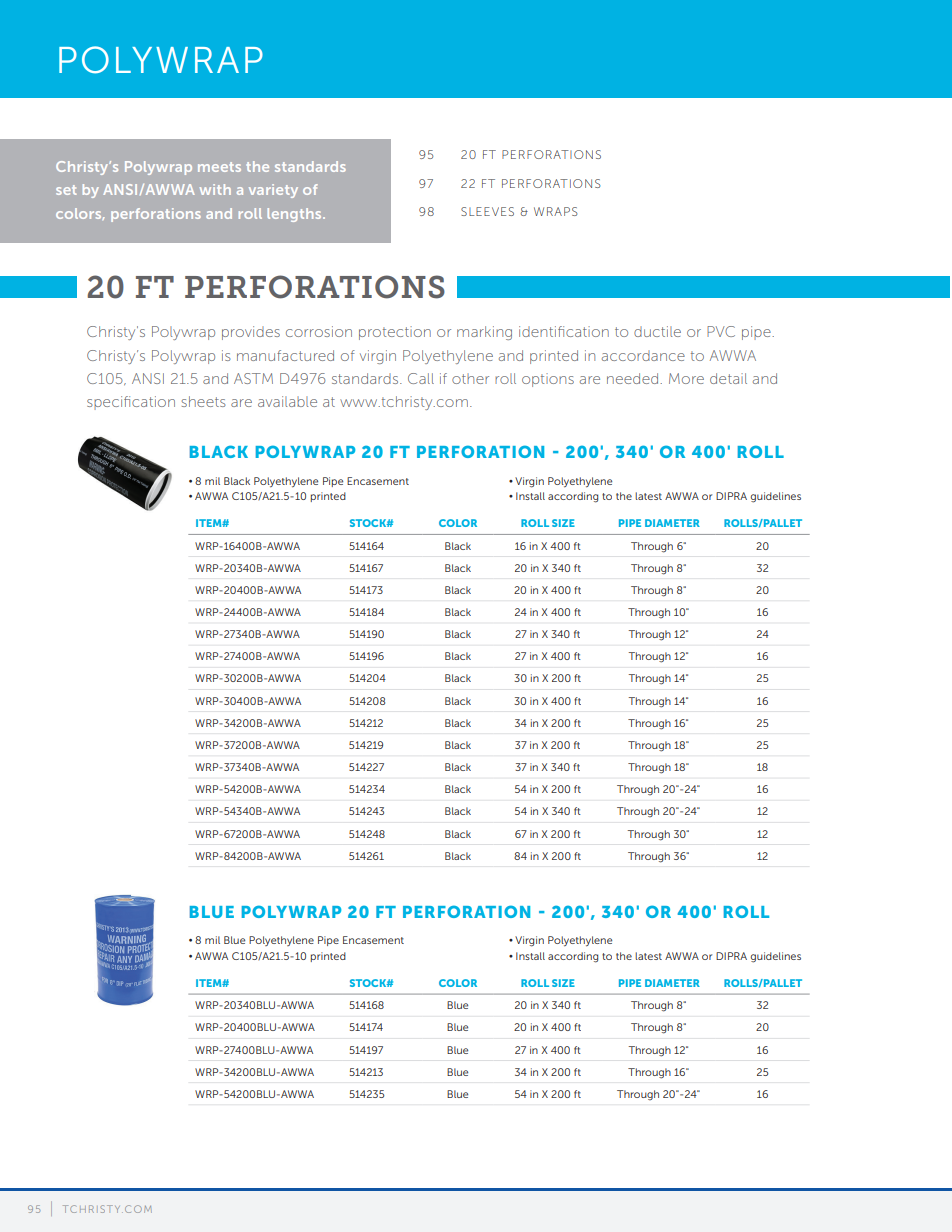  What do you see at coordinates (556, 211) in the page?
I see `WRAPS` at bounding box center [556, 211].
